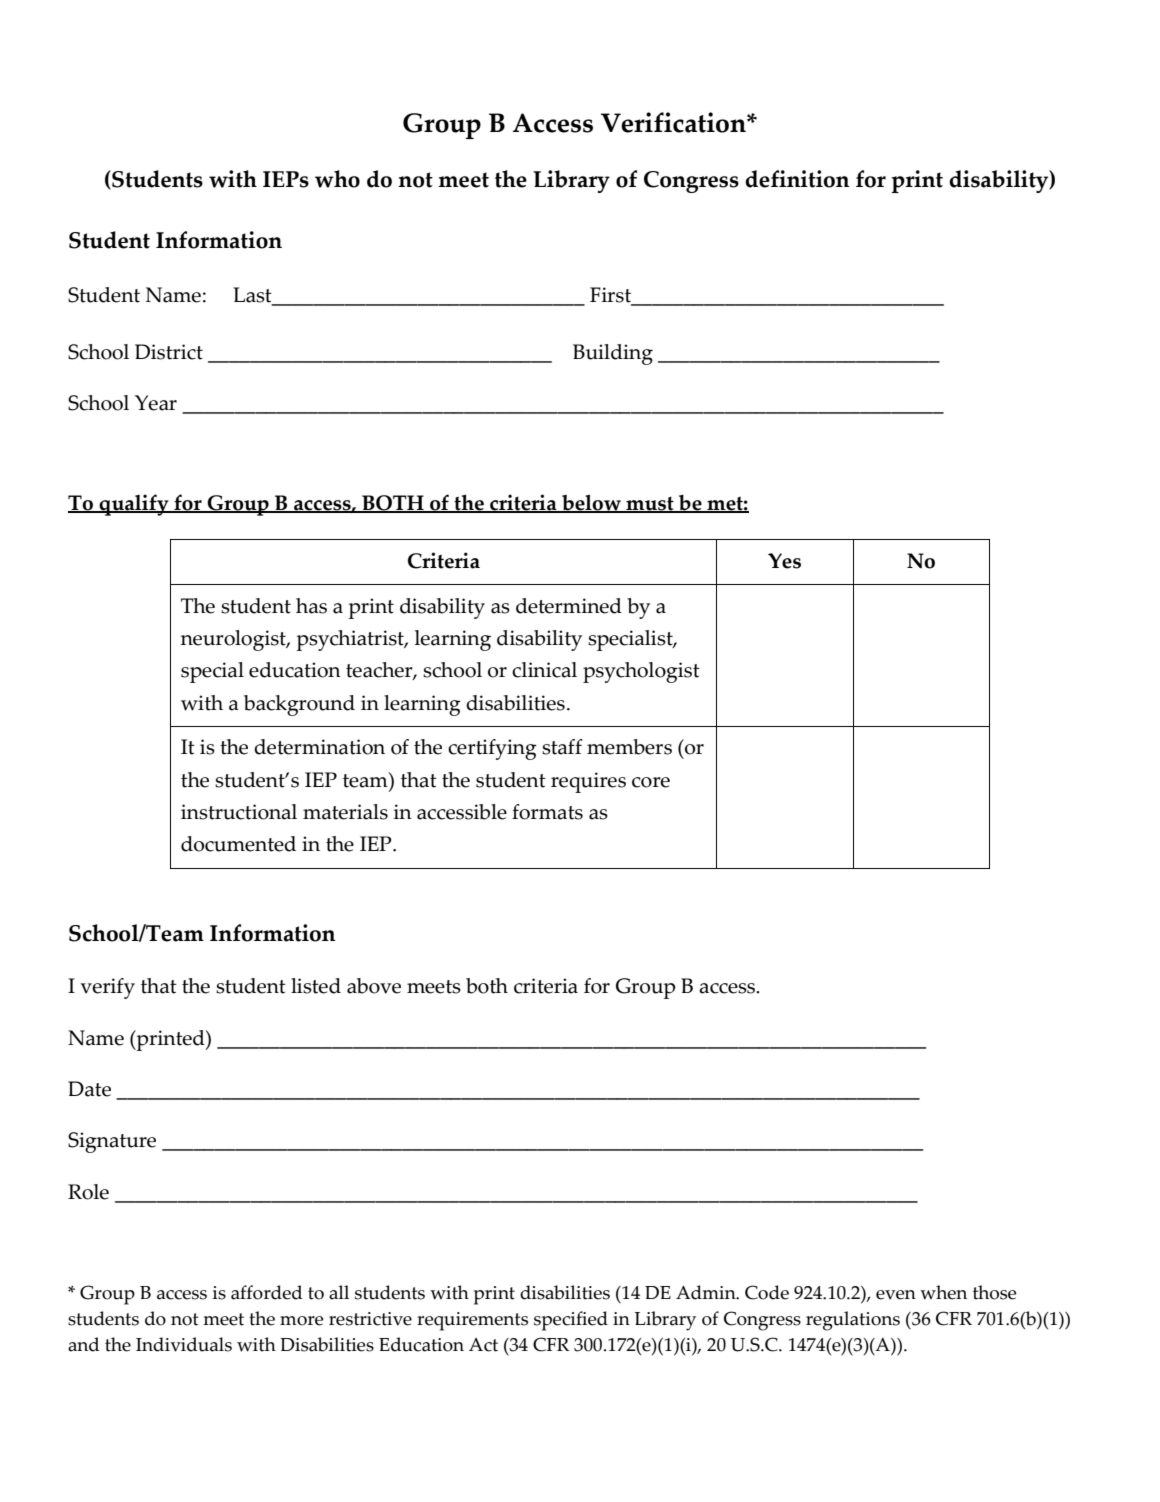 This page has height=1502, width=1160. Describe the element at coordinates (562, 747) in the page. I see `staff` at that location.
